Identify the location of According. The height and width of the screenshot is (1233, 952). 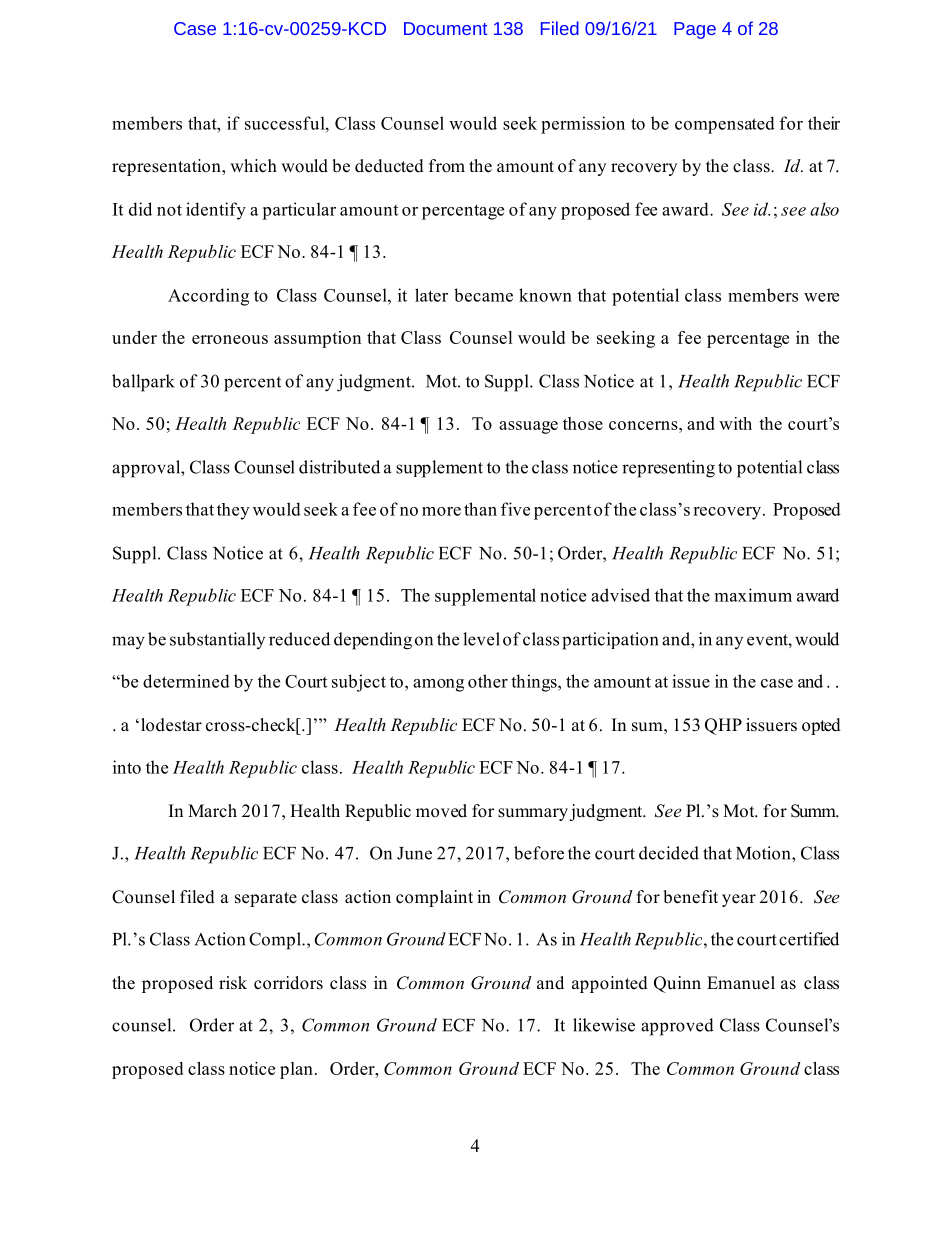
(208, 297).
